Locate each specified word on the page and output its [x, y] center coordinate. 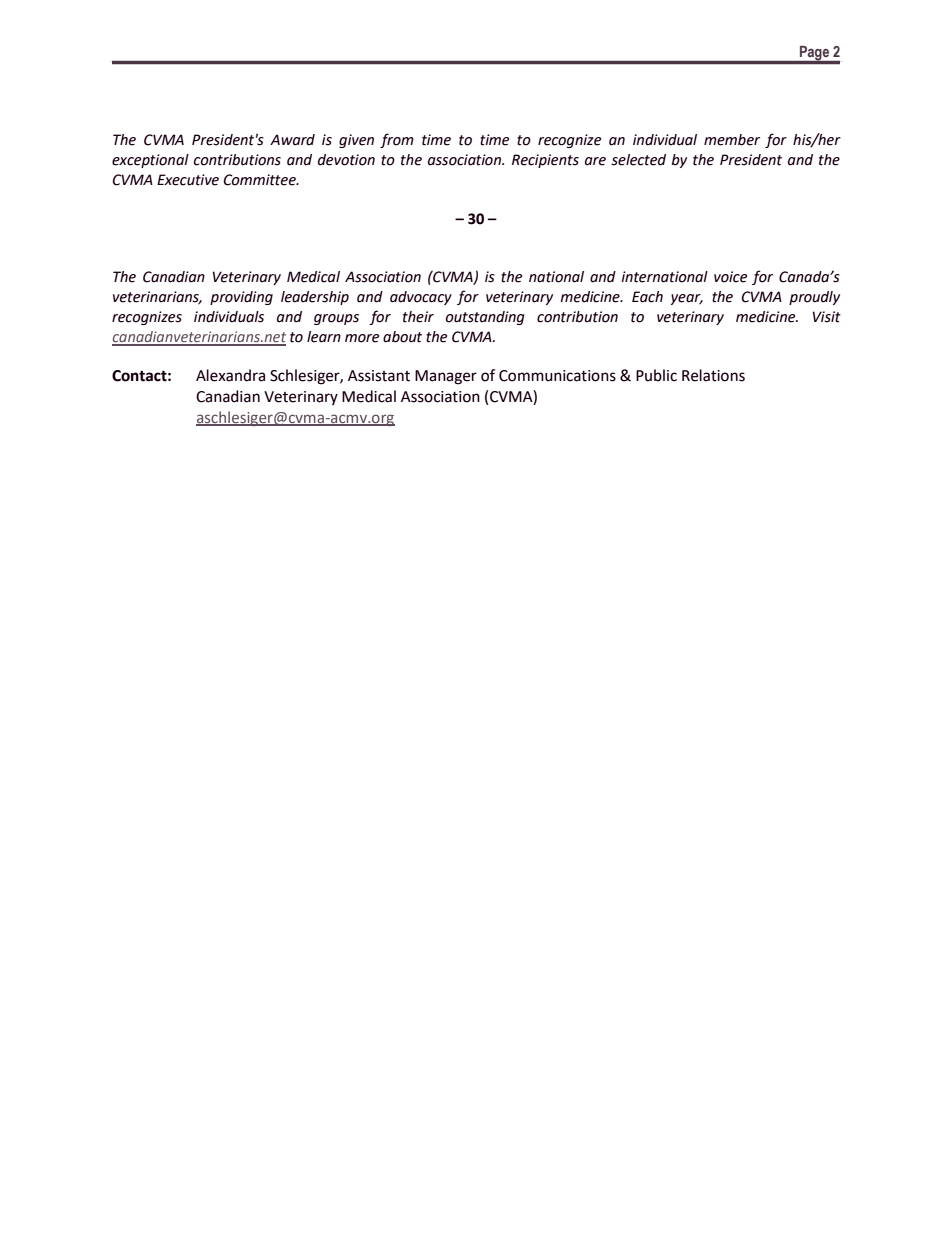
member [732, 140]
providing [241, 298]
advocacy [421, 298]
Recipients [545, 161]
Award [292, 140]
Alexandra [230, 375]
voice [730, 277]
